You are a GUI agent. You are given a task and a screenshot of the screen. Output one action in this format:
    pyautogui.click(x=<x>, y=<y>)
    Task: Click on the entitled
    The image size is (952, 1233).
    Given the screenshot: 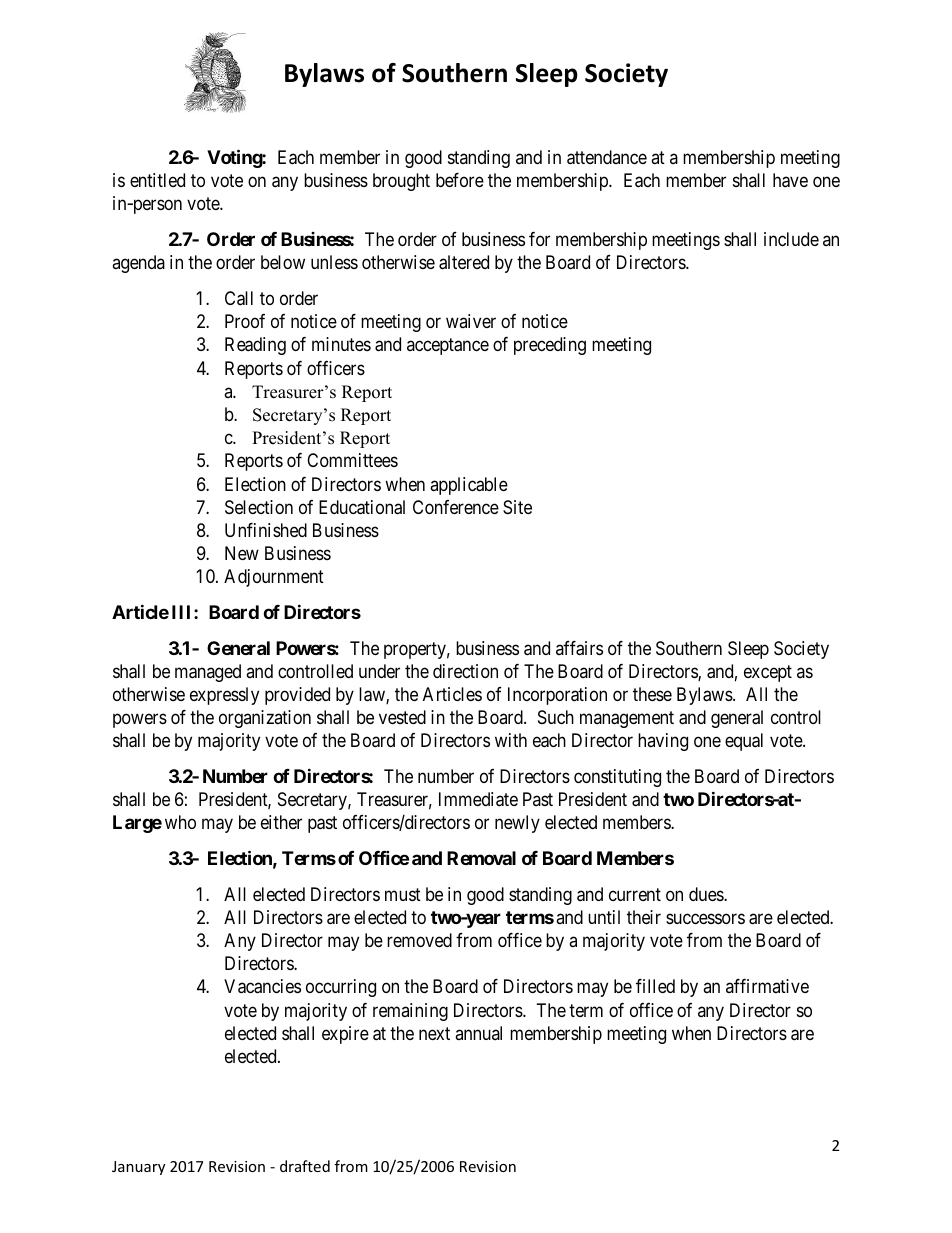 What is the action you would take?
    pyautogui.click(x=157, y=180)
